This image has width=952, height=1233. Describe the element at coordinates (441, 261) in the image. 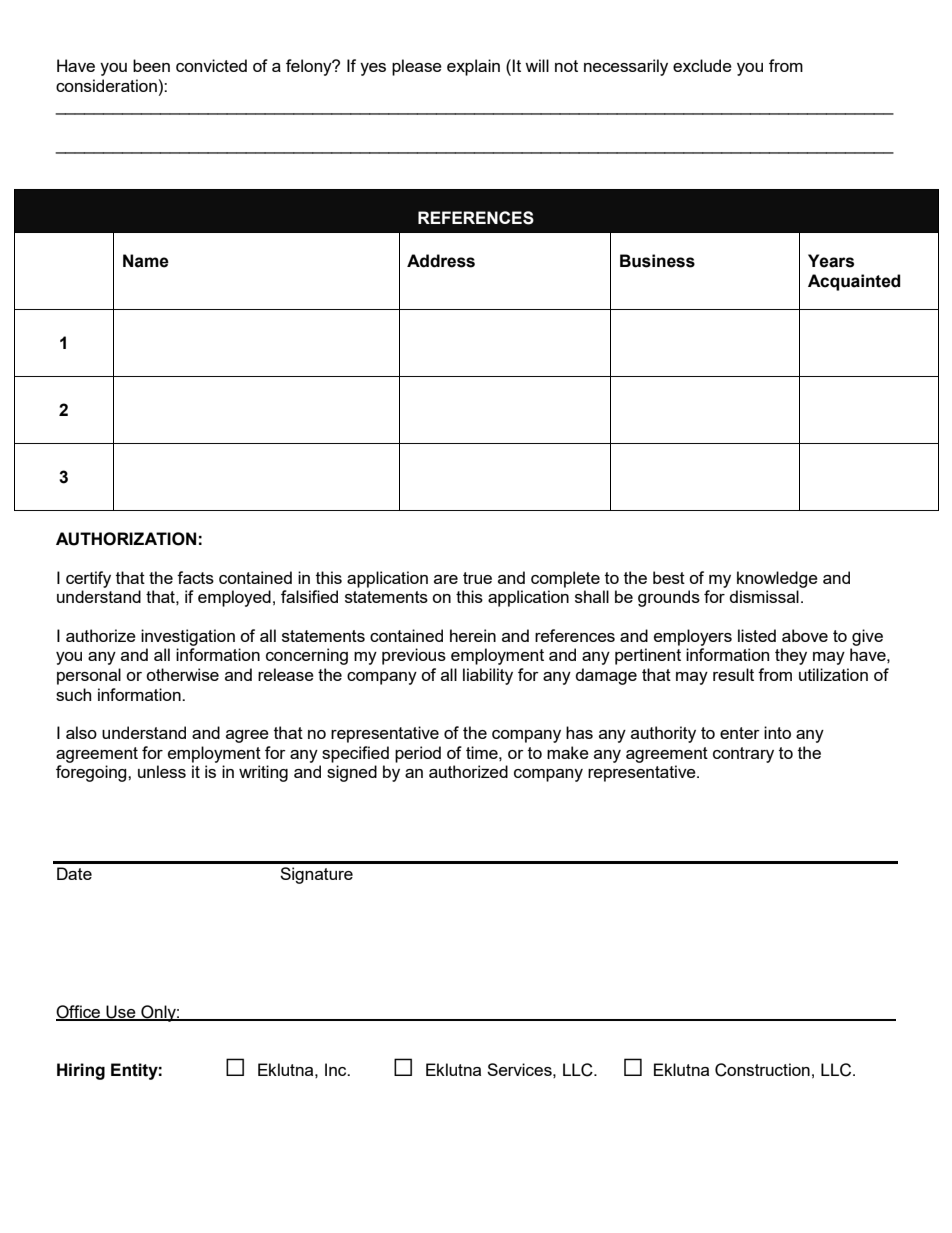

I see `Address` at that location.
